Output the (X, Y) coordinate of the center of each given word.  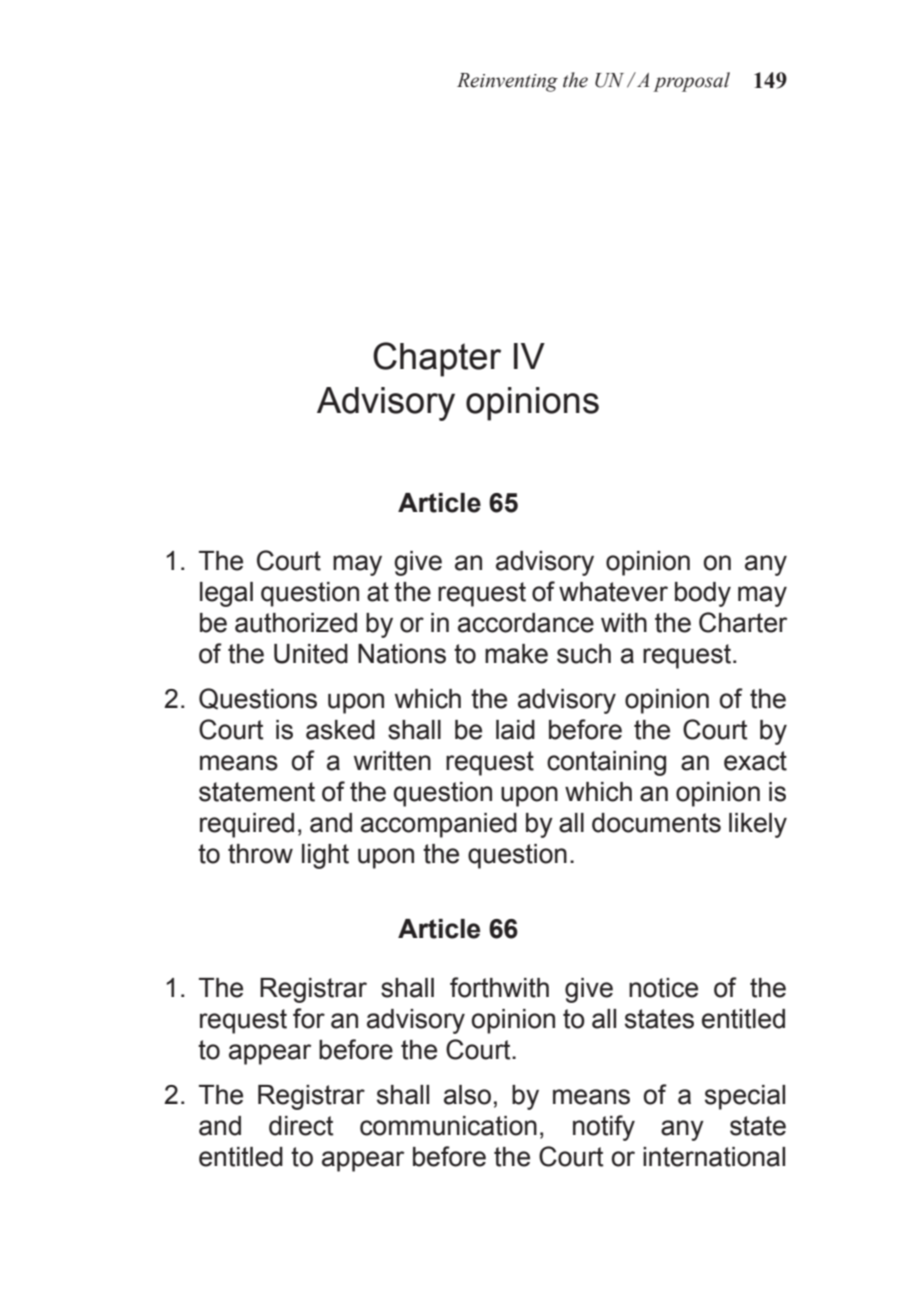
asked (340, 730)
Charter (743, 622)
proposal (691, 82)
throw (260, 854)
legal (226, 594)
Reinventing (507, 82)
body (703, 594)
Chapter (437, 359)
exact (755, 761)
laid (515, 730)
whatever (613, 592)
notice (663, 988)
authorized (296, 623)
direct (301, 1126)
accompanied (439, 825)
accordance (526, 623)
